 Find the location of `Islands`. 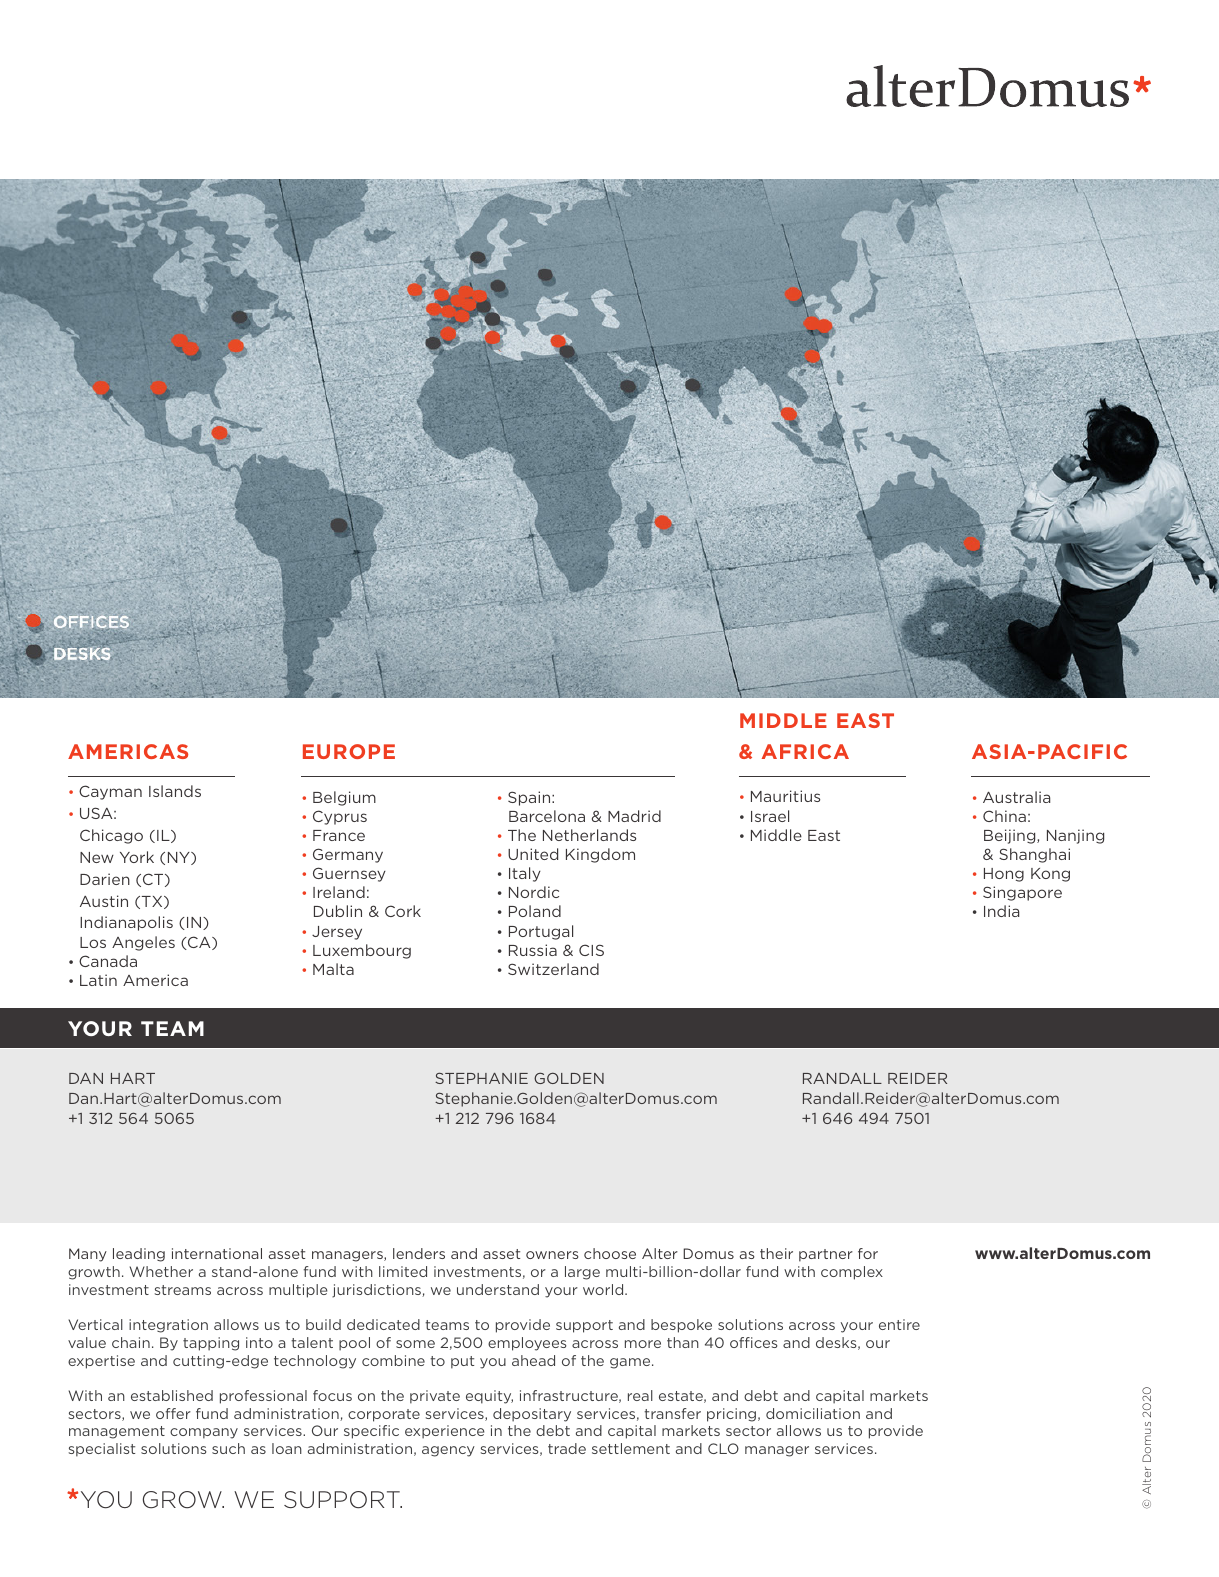

Islands is located at coordinates (175, 791).
